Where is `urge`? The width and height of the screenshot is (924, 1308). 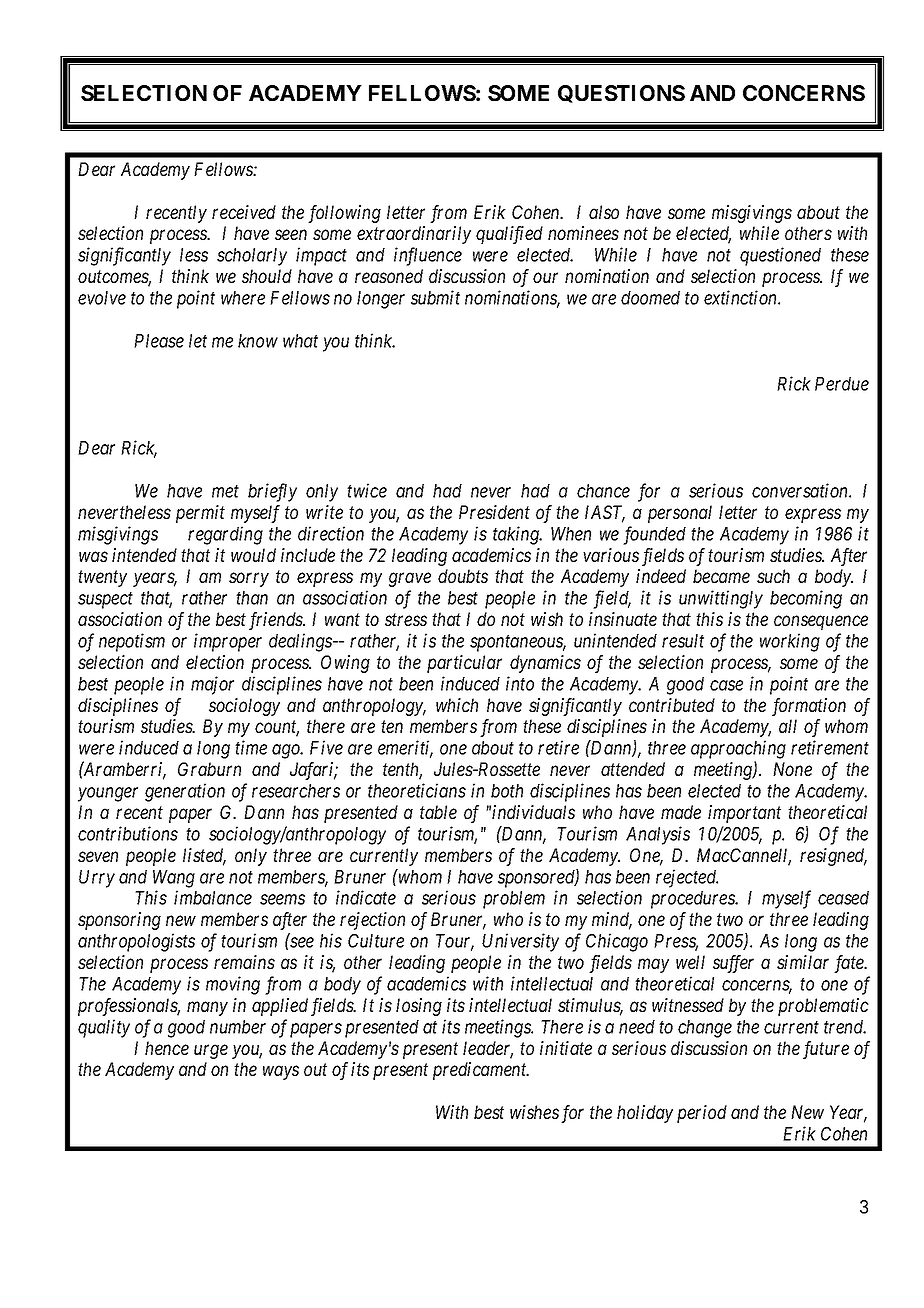 urge is located at coordinates (211, 1051).
